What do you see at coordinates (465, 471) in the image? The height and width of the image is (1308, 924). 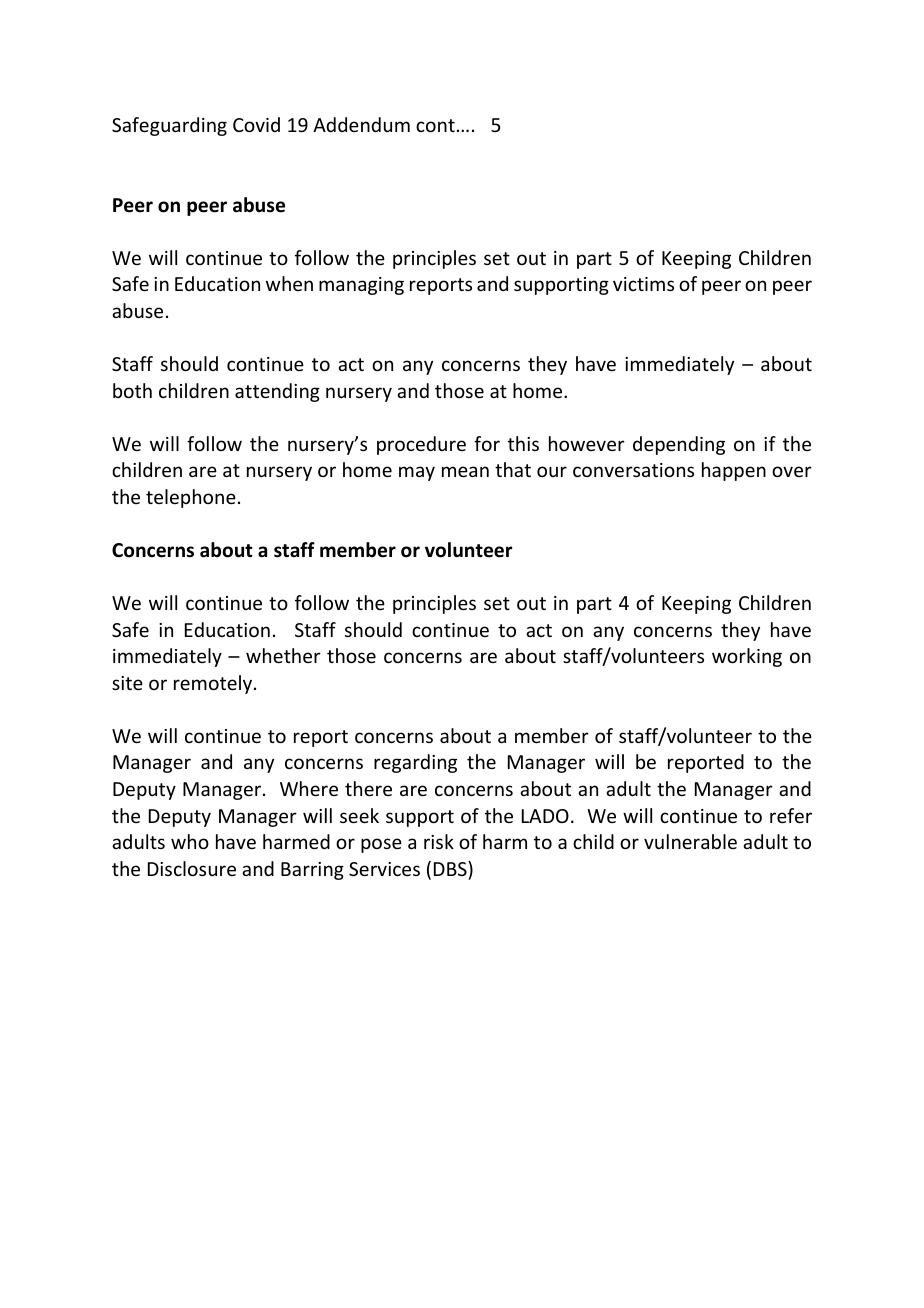 I see `mean` at bounding box center [465, 471].
